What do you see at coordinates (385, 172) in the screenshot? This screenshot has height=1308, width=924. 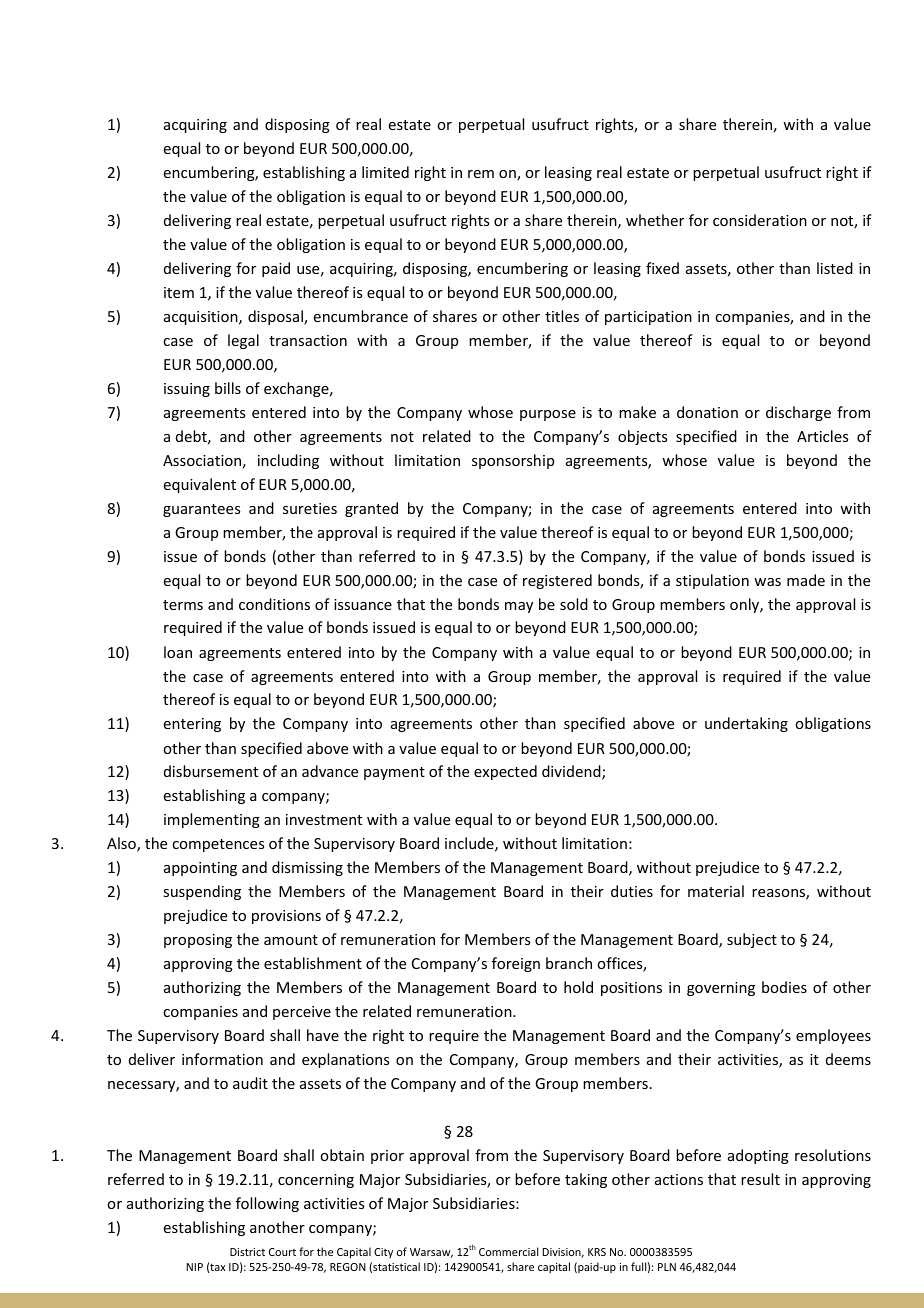 I see `limited` at bounding box center [385, 172].
